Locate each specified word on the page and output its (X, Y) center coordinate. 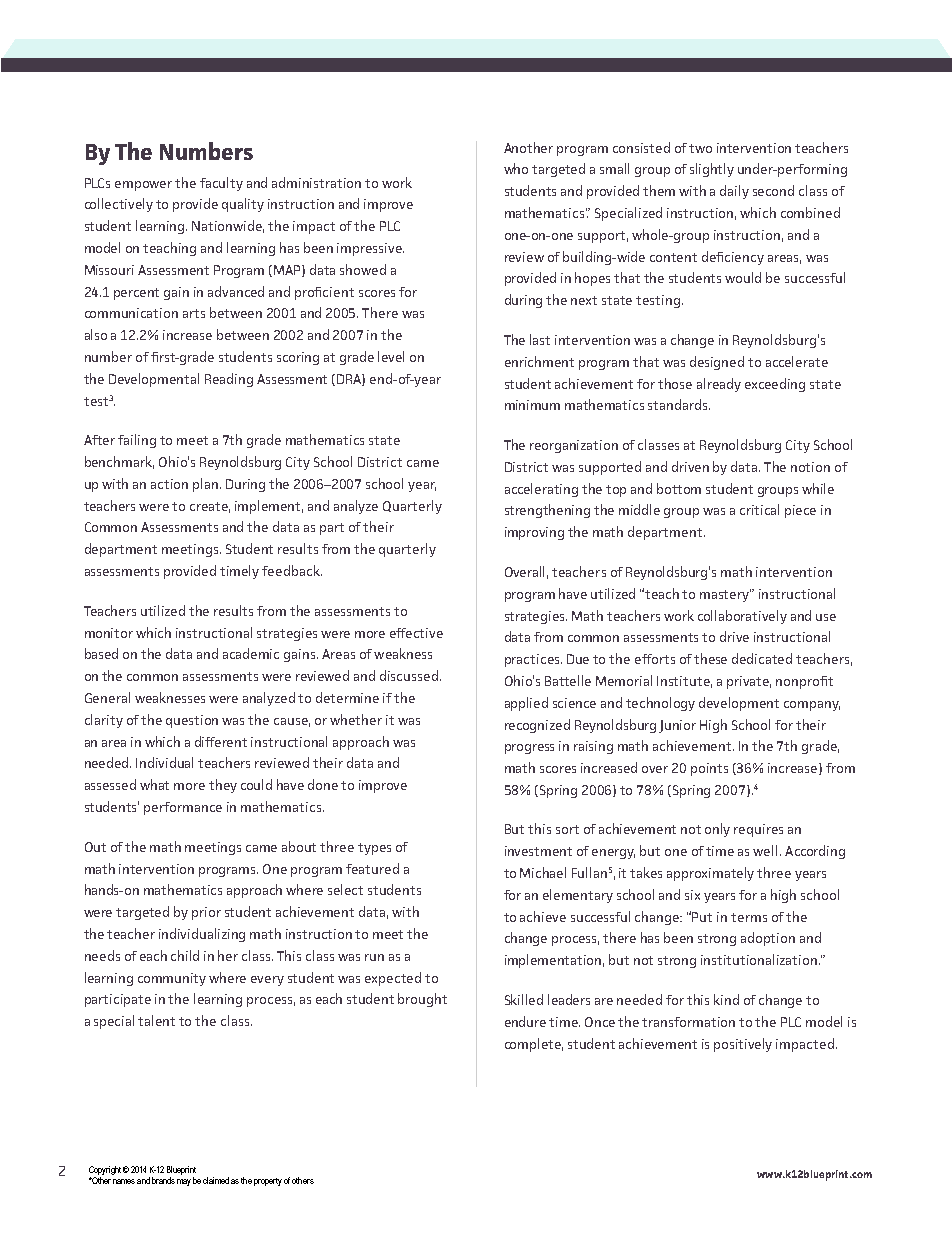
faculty (221, 184)
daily (734, 192)
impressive (370, 249)
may (184, 1182)
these (710, 658)
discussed (409, 675)
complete (534, 1045)
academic (251, 653)
